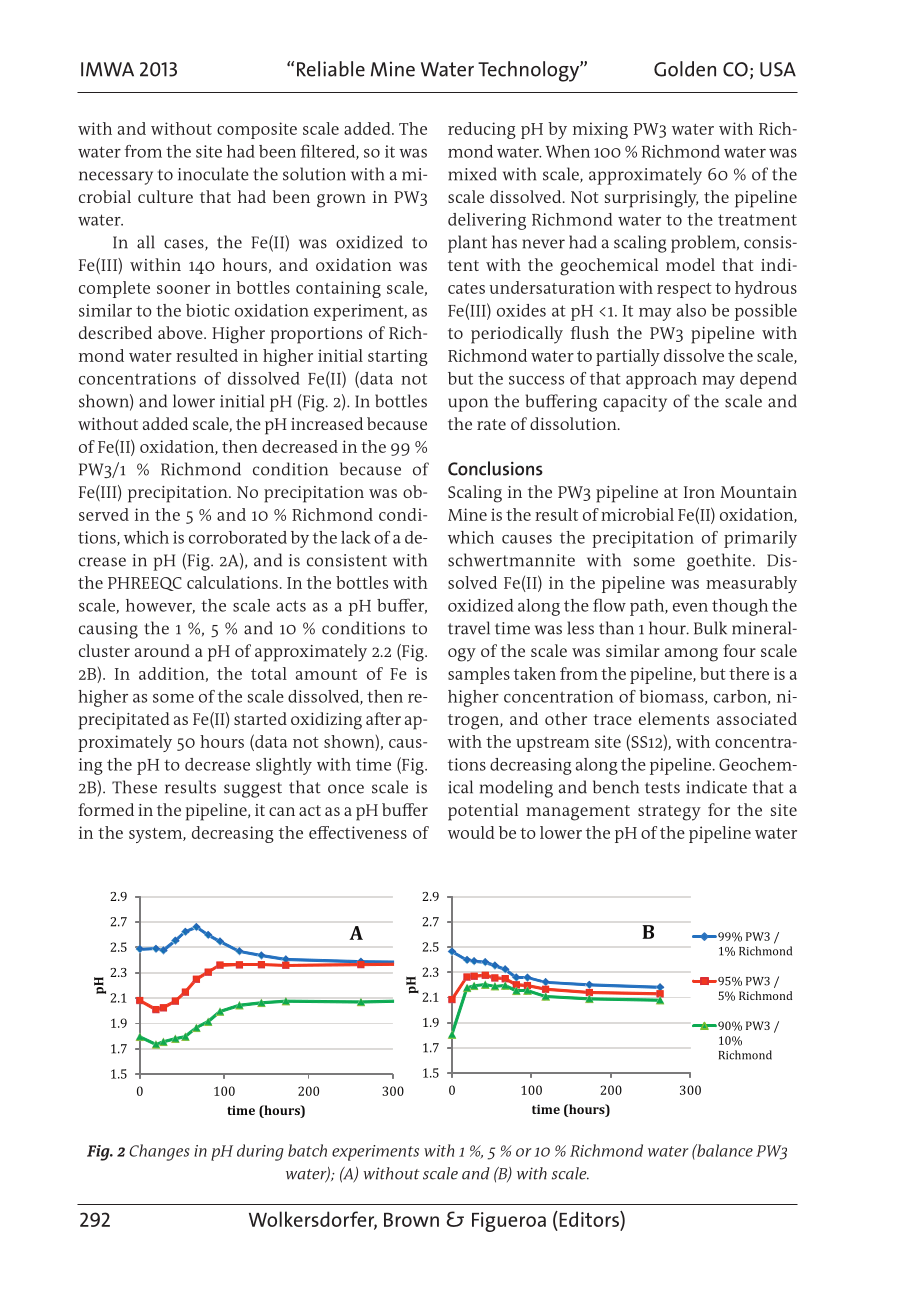 Image resolution: width=924 pixels, height=1296 pixels. I want to click on Changes, so click(159, 1152).
